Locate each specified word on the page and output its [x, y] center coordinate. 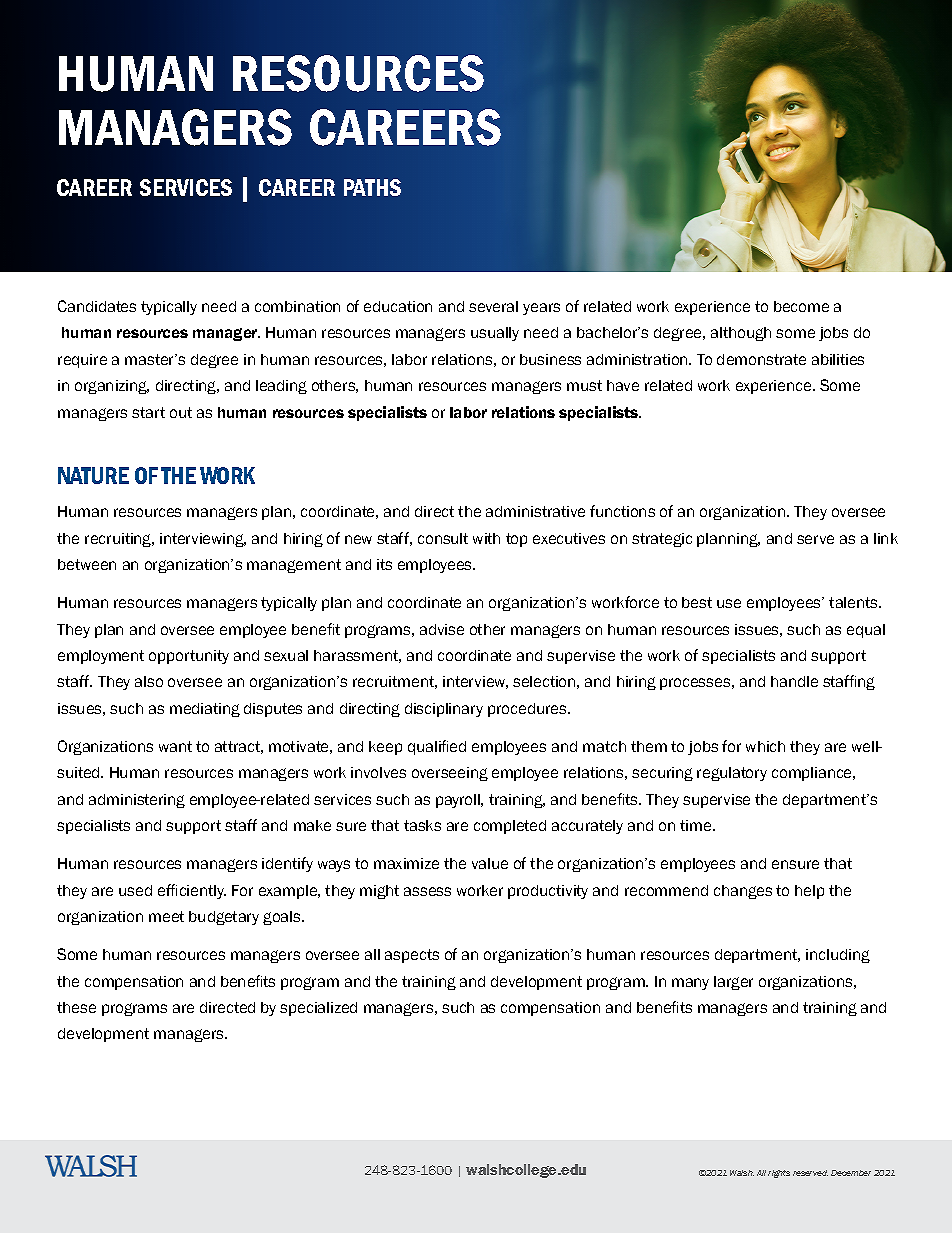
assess [427, 891]
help [809, 892]
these [76, 1007]
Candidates [97, 306]
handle [794, 681]
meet [166, 916]
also [149, 681]
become [801, 306]
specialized [318, 1009]
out [181, 412]
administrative [535, 511]
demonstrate [761, 359]
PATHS [372, 187]
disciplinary [444, 710]
